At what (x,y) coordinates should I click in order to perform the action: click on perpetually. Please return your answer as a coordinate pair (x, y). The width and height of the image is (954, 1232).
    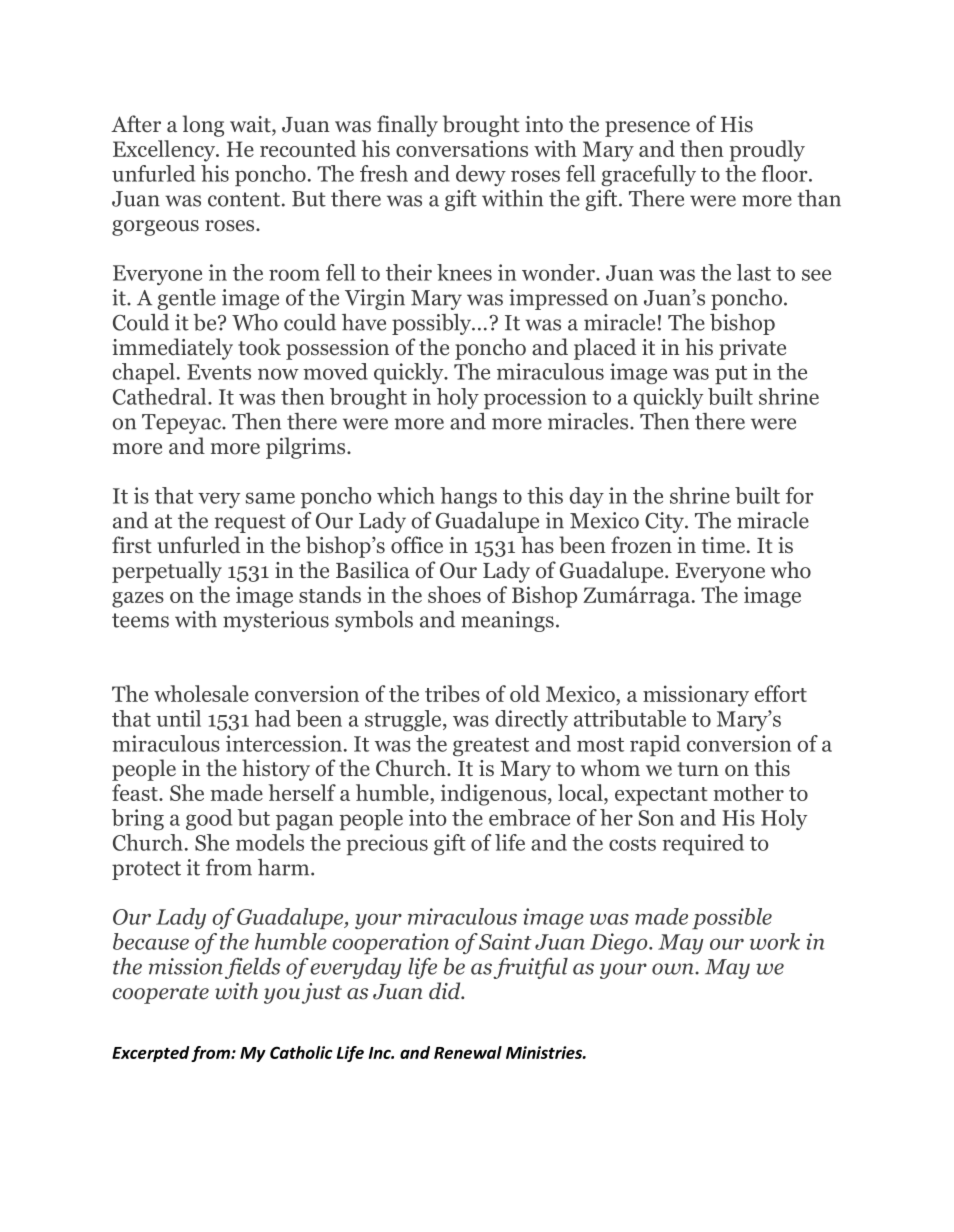
    Looking at the image, I should click on (167, 572).
